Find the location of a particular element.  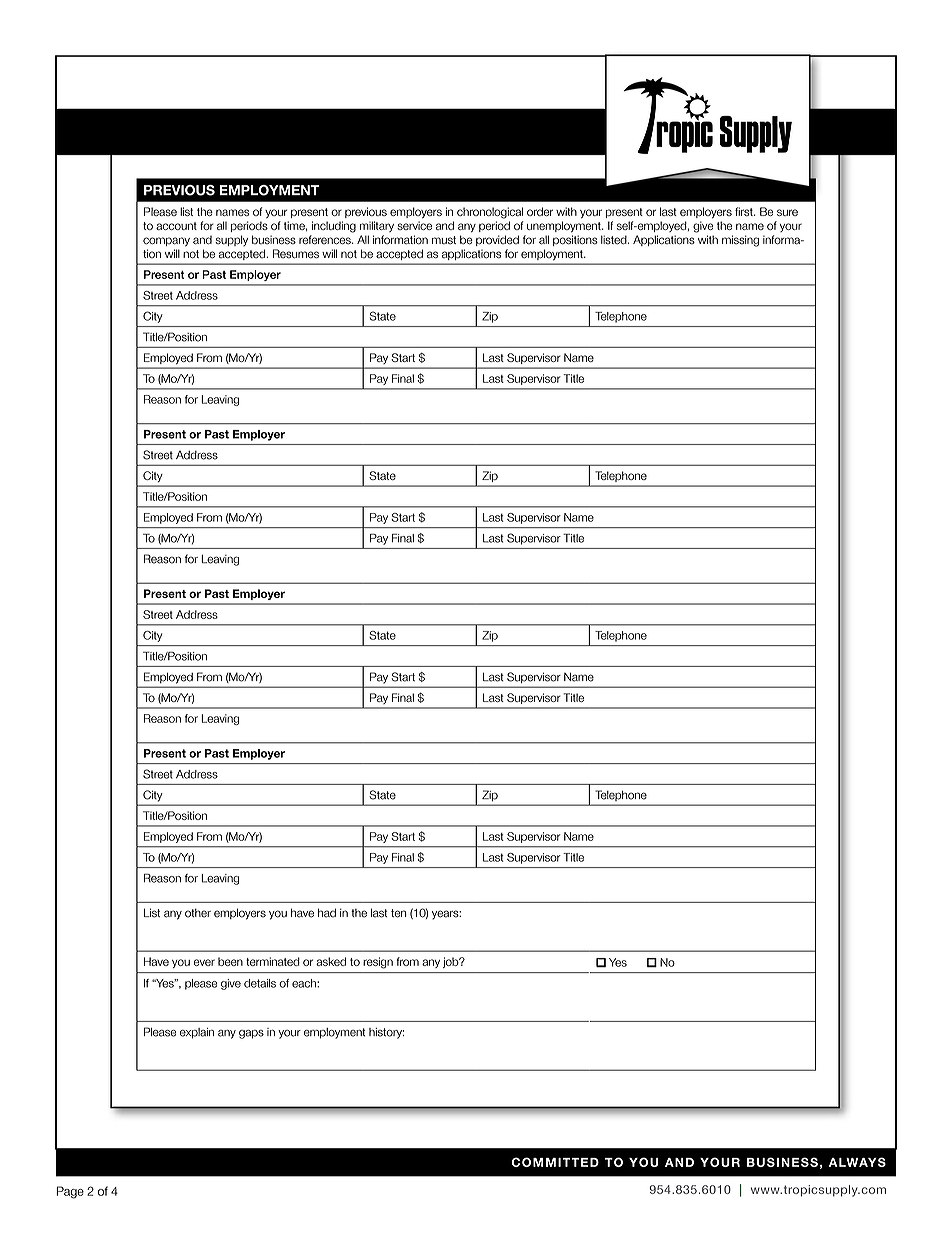

ten is located at coordinates (398, 913).
